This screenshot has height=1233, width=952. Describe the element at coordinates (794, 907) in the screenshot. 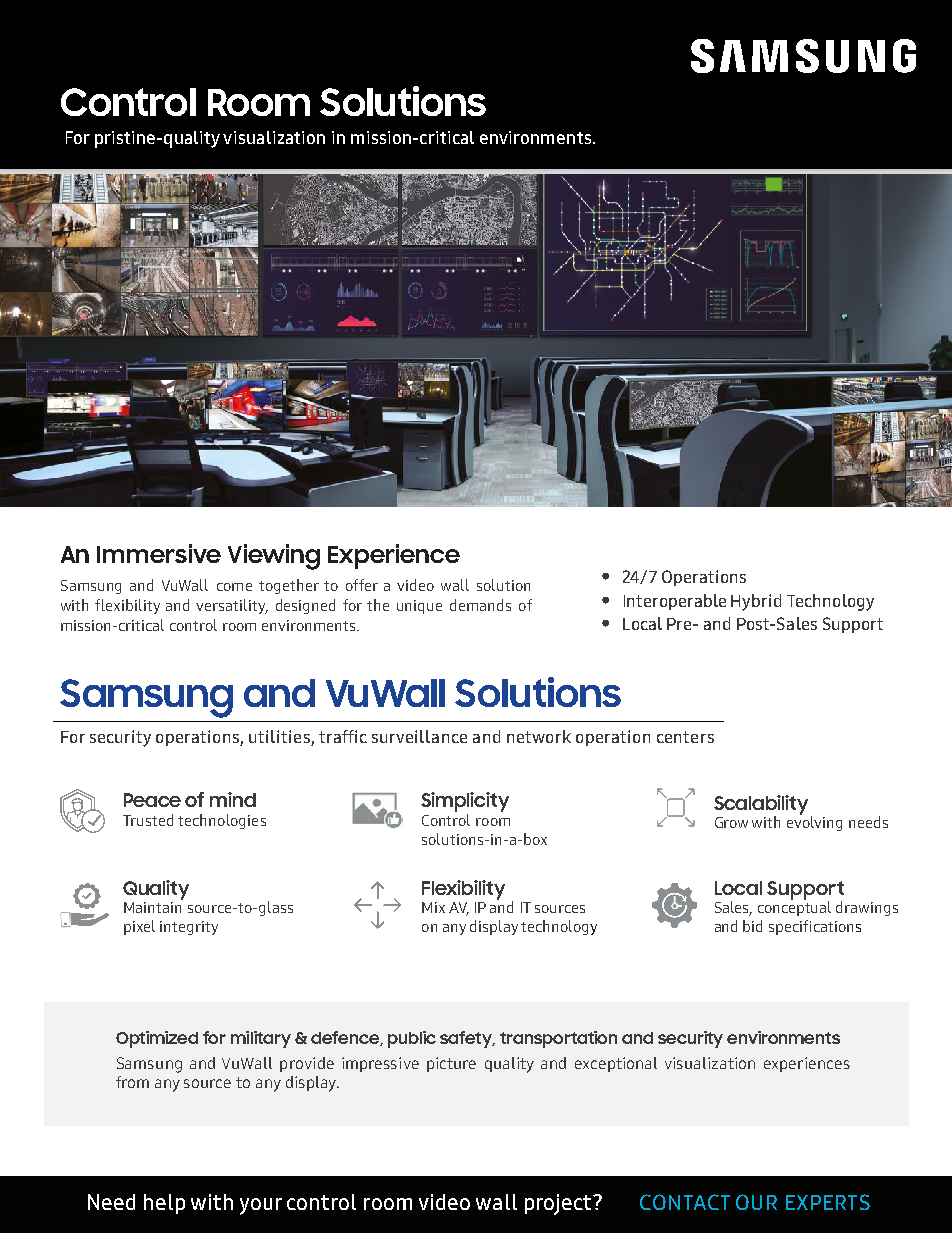

I see `conceptual` at that location.
